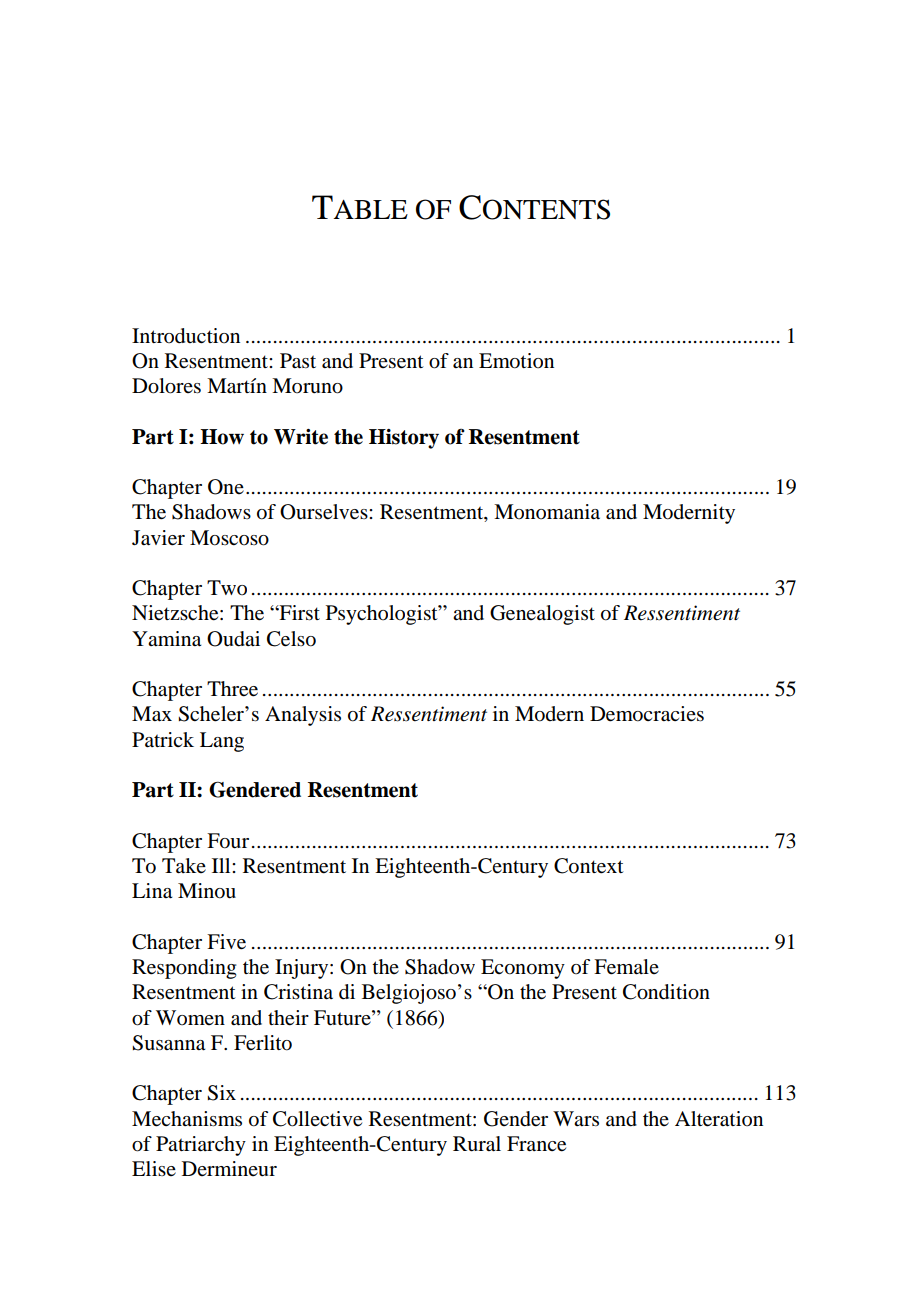 The height and width of the screenshot is (1307, 924). Describe the element at coordinates (516, 361) in the screenshot. I see `Emotion` at that location.
